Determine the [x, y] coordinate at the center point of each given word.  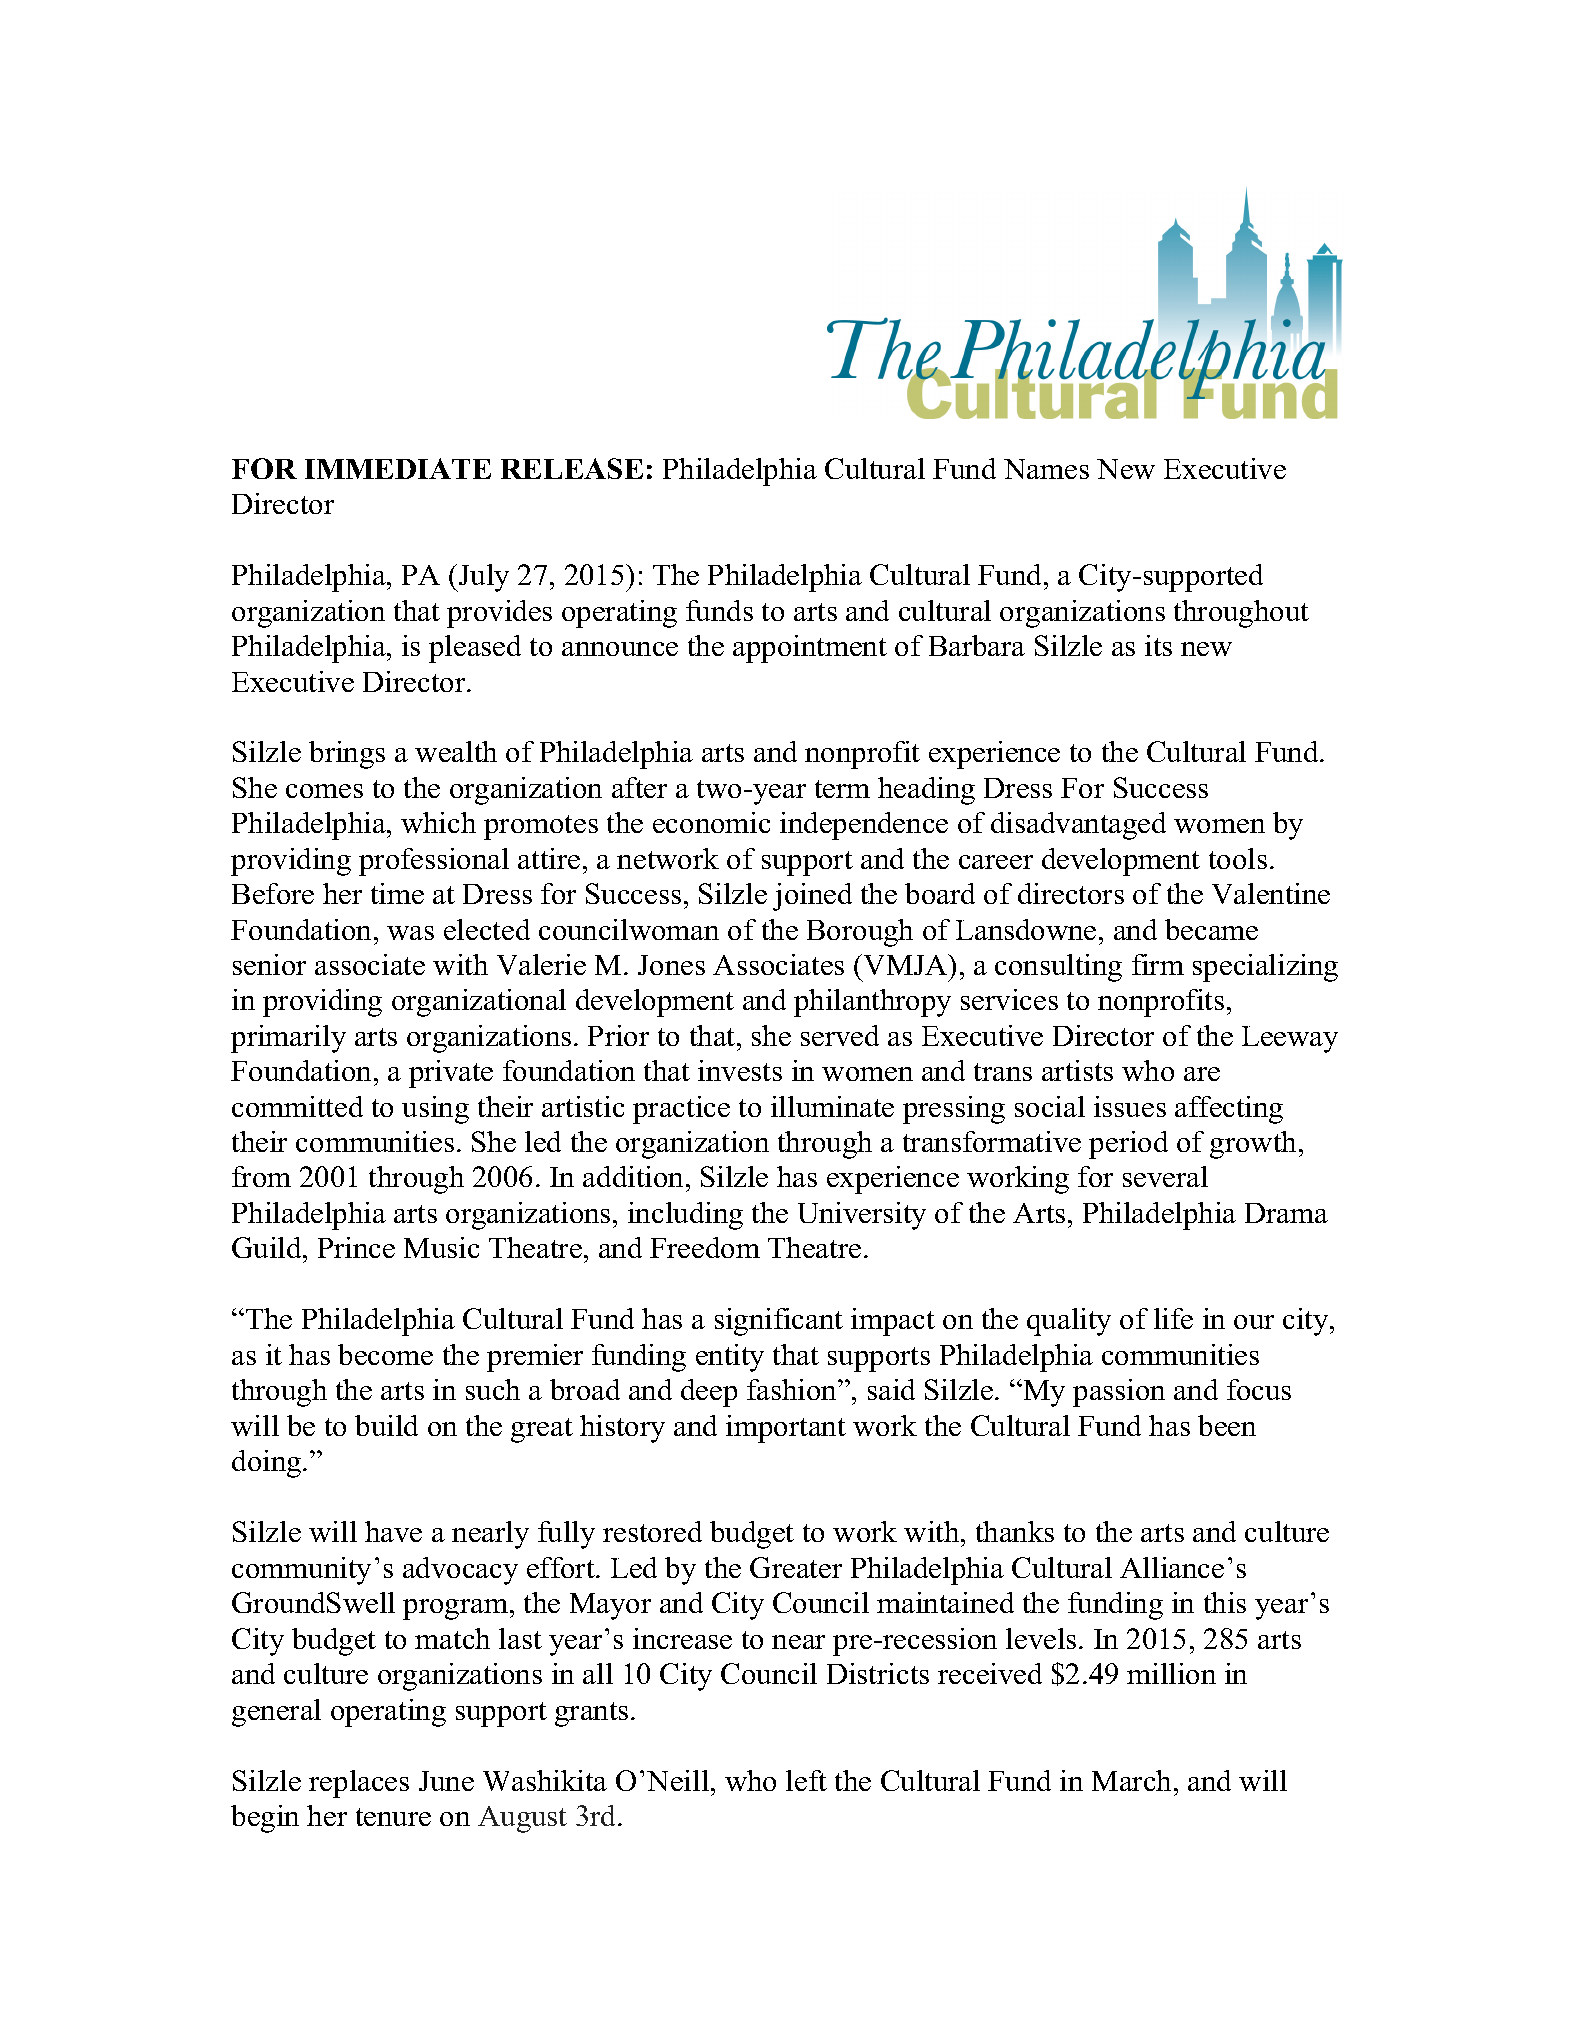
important [786, 1429]
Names [1046, 469]
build [386, 1425]
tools [1238, 858]
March [1131, 1780]
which [438, 822]
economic [711, 822]
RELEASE [572, 468]
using [435, 1110]
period [1128, 1145]
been [1227, 1425]
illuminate [832, 1106]
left [806, 1780]
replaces [359, 1784]
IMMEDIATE [398, 468]
